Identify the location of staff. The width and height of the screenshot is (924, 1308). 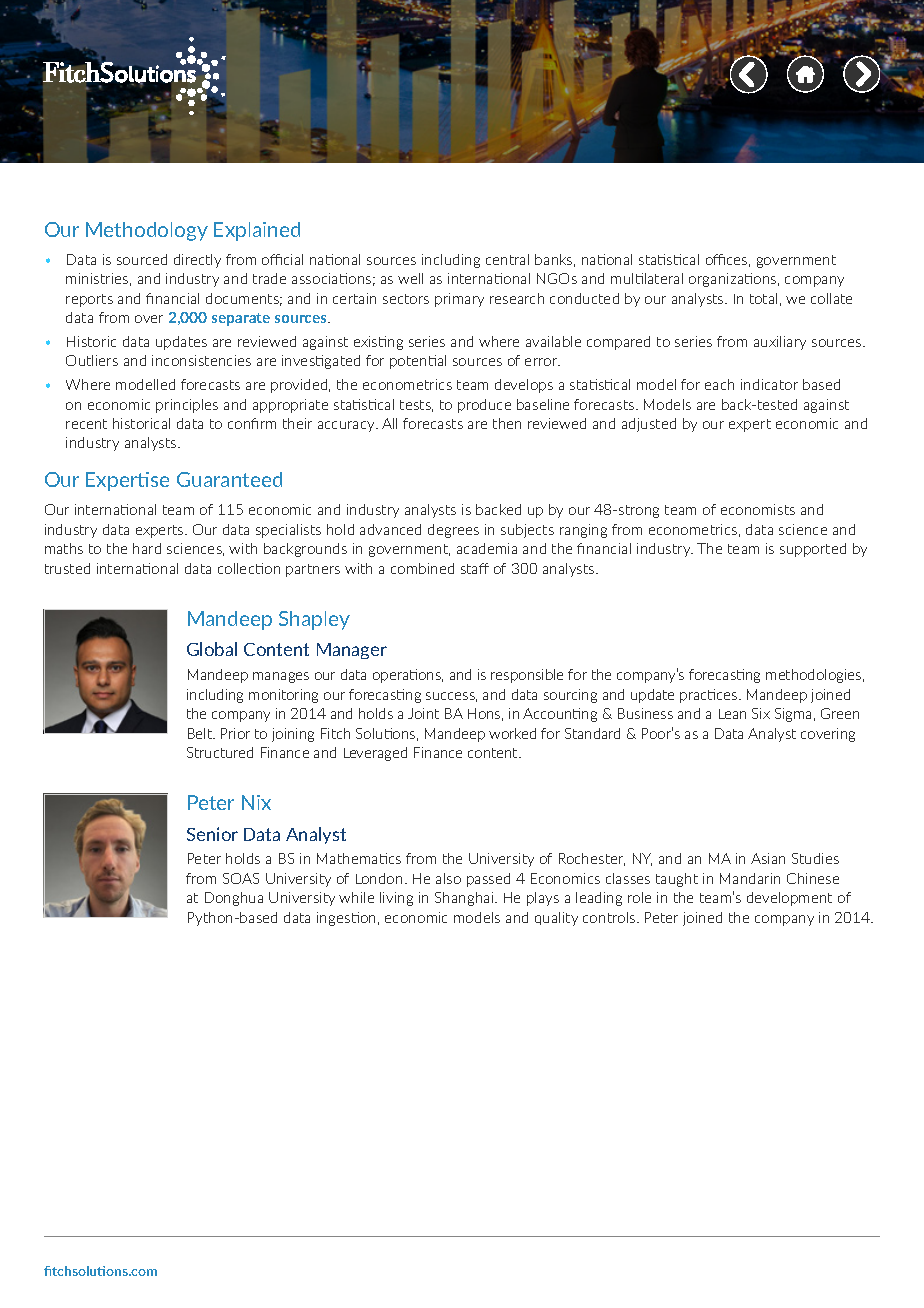
(475, 568).
